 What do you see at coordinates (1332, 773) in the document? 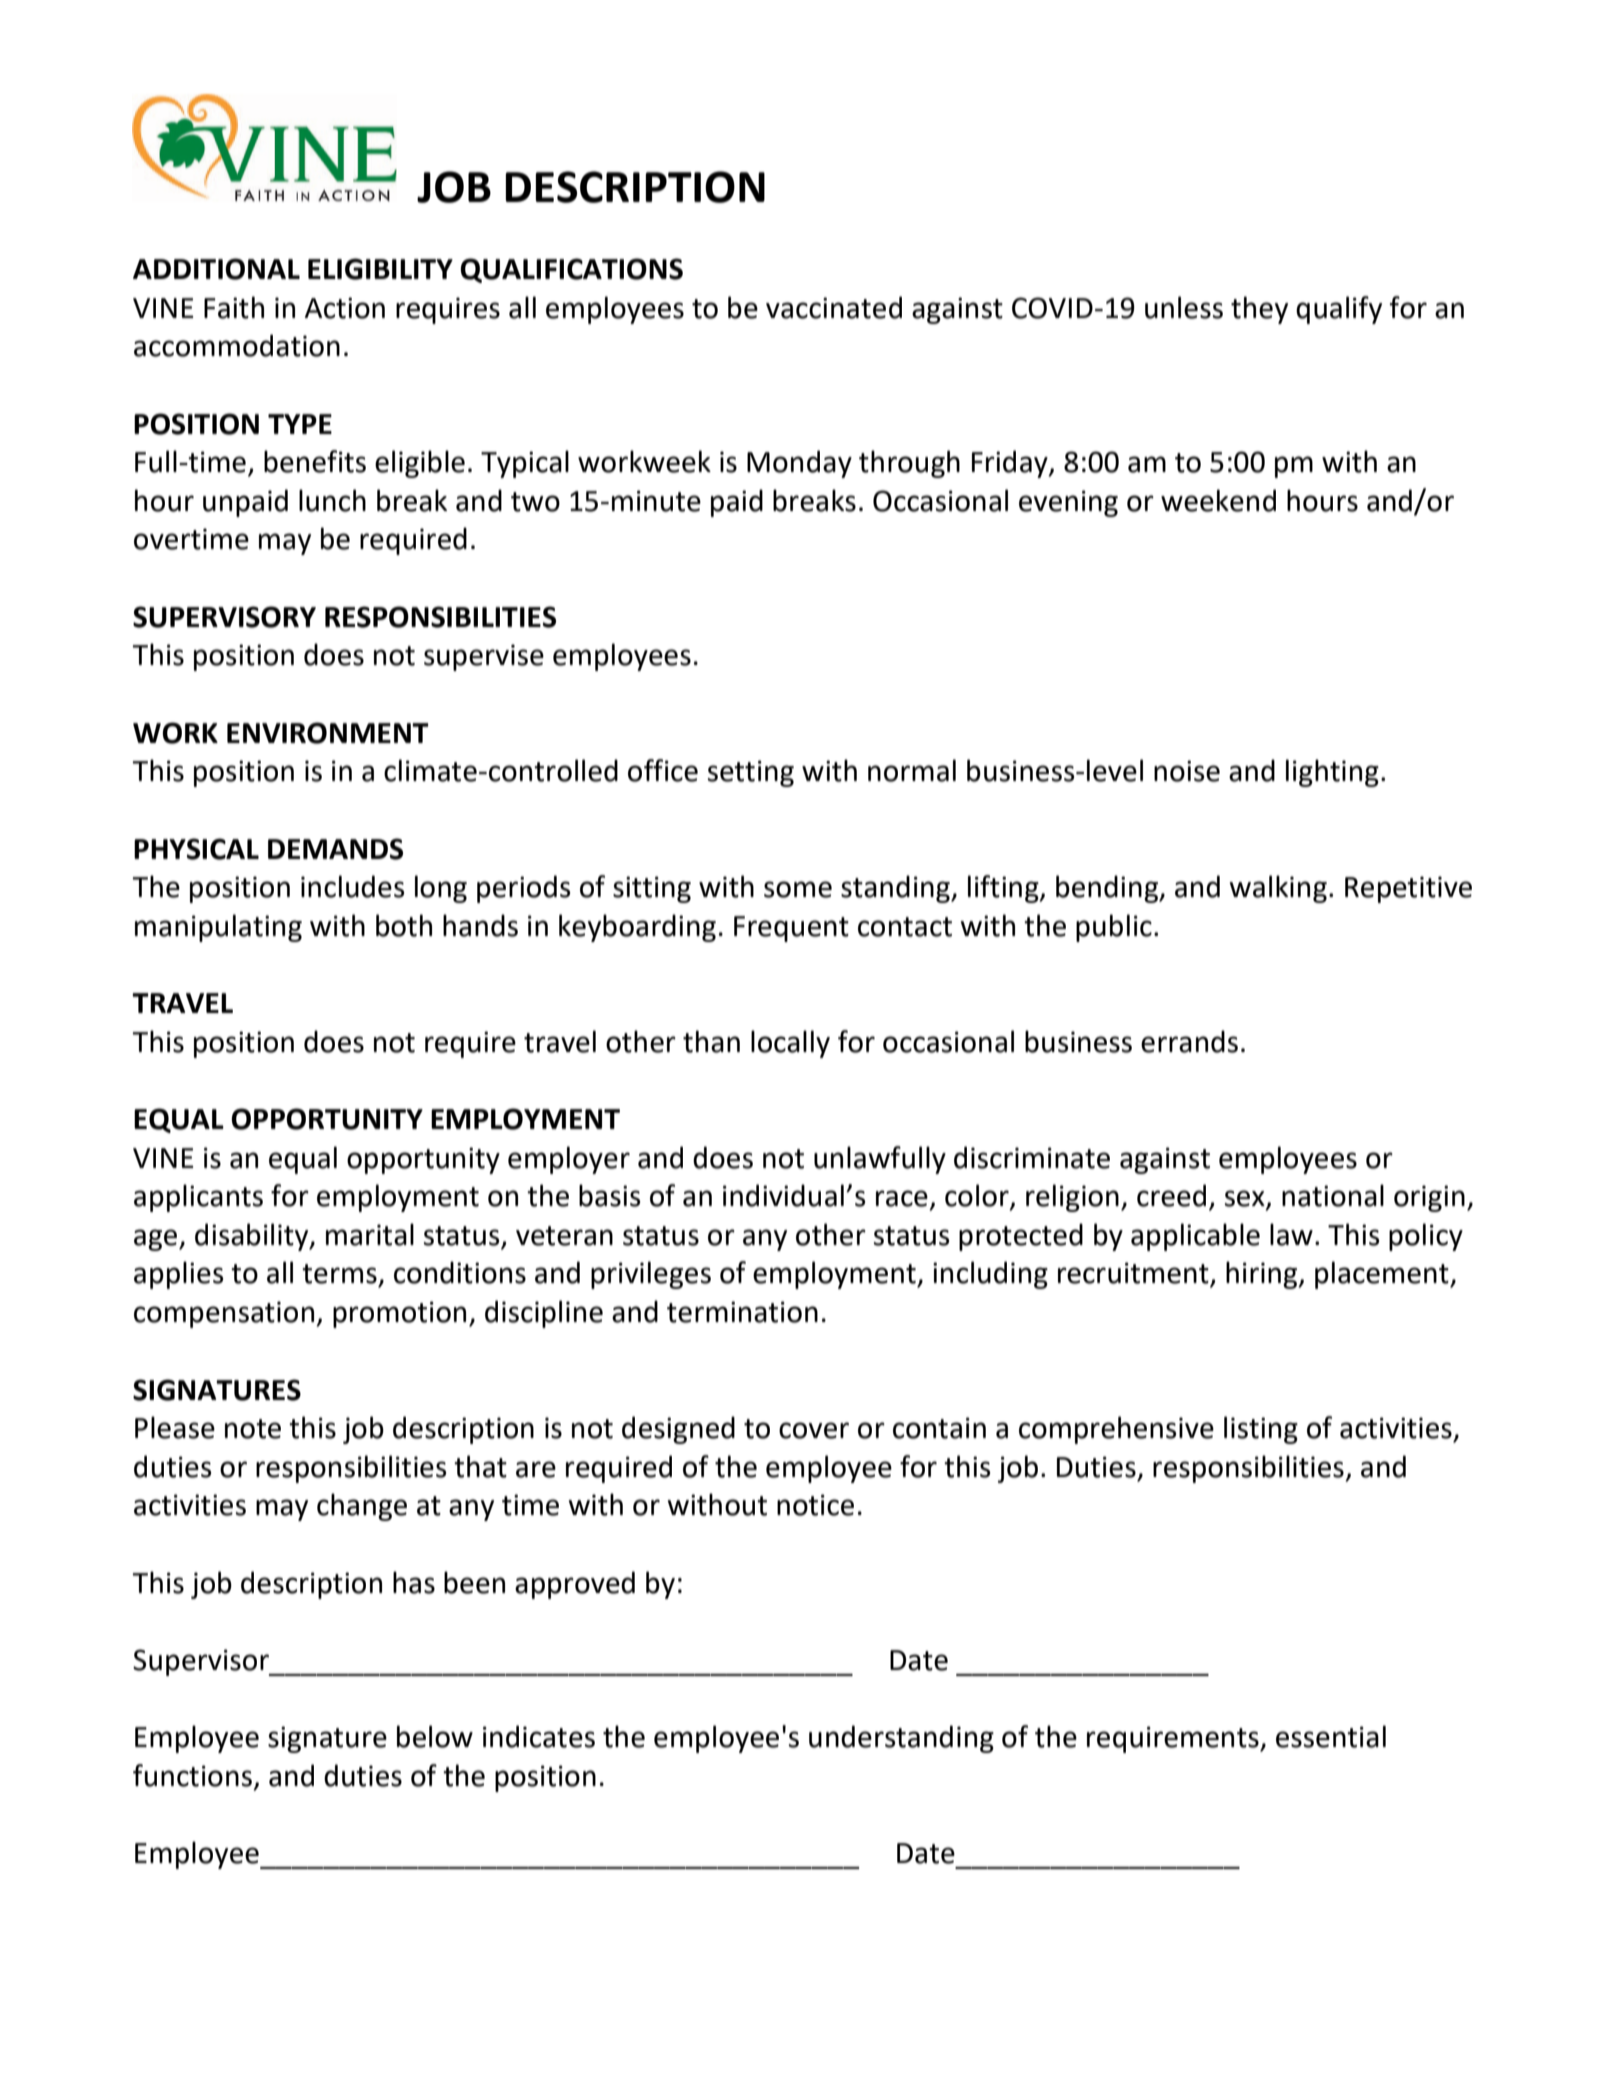
I see `lighting` at bounding box center [1332, 773].
